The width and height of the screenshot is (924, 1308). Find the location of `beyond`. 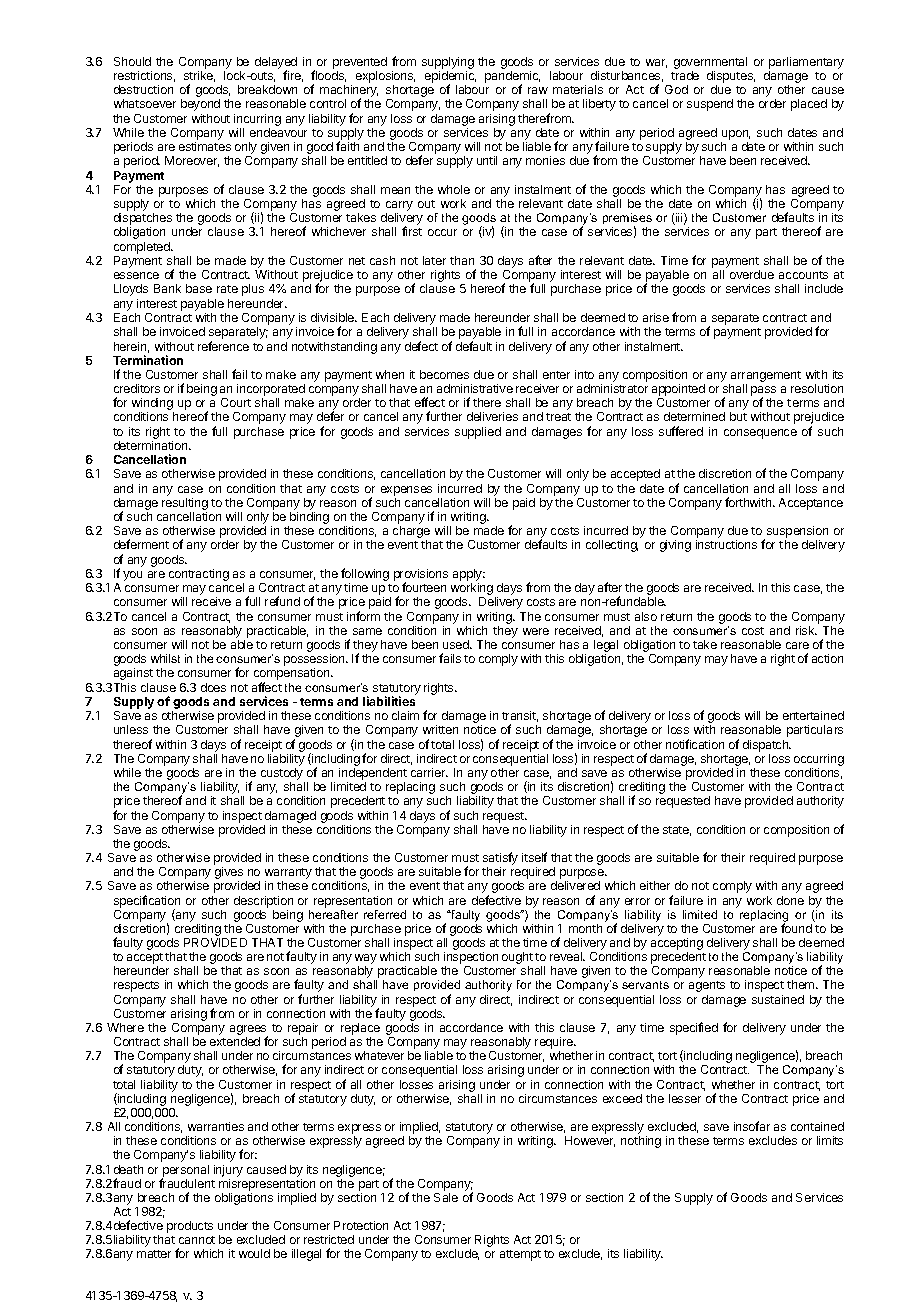

beyond is located at coordinates (200, 105).
